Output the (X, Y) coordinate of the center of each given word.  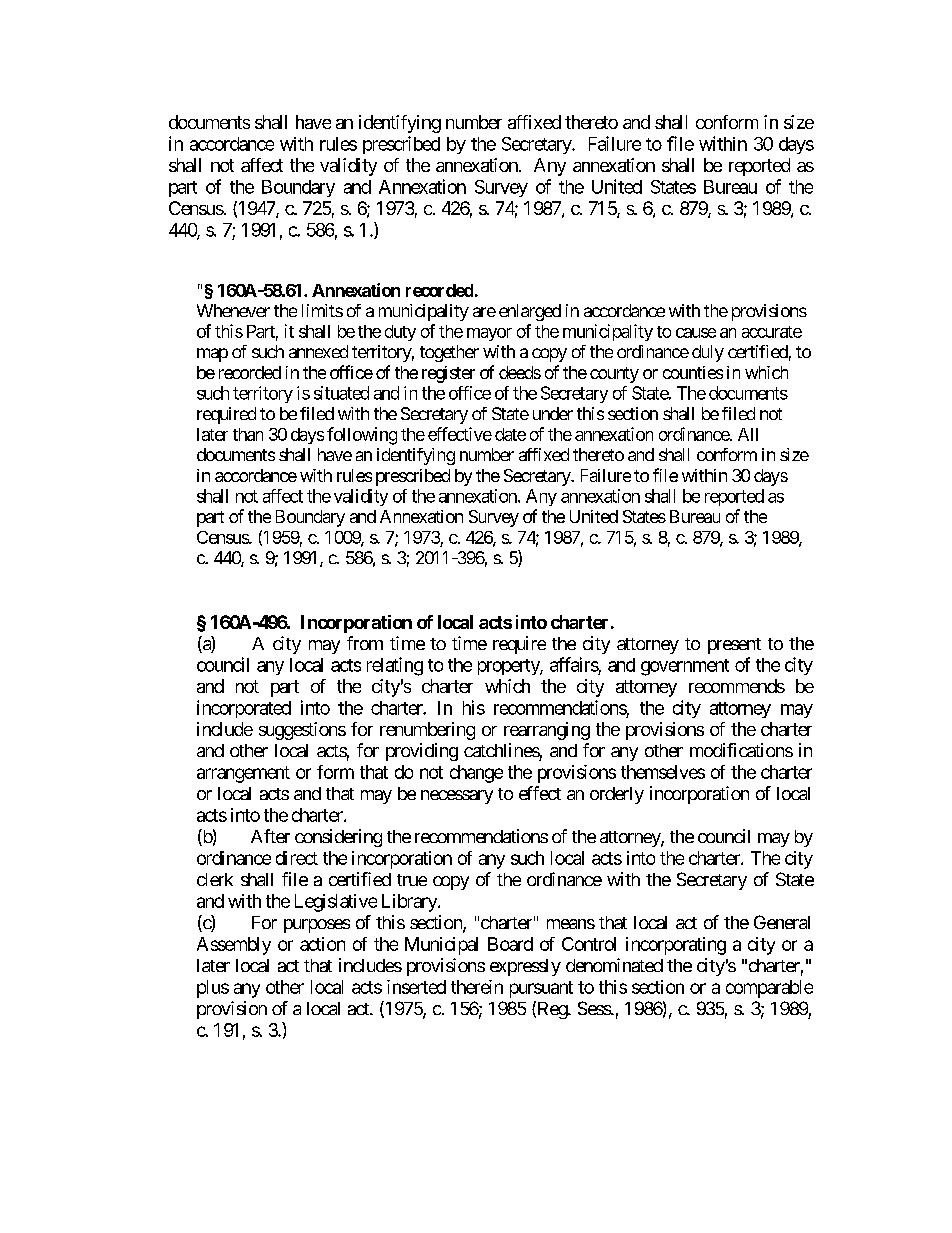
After (270, 836)
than (248, 434)
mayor (489, 334)
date (510, 434)
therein (477, 987)
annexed (318, 351)
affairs (574, 664)
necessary (457, 797)
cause (696, 333)
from (365, 643)
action (322, 944)
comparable (769, 989)
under (553, 413)
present (734, 646)
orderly (617, 795)
